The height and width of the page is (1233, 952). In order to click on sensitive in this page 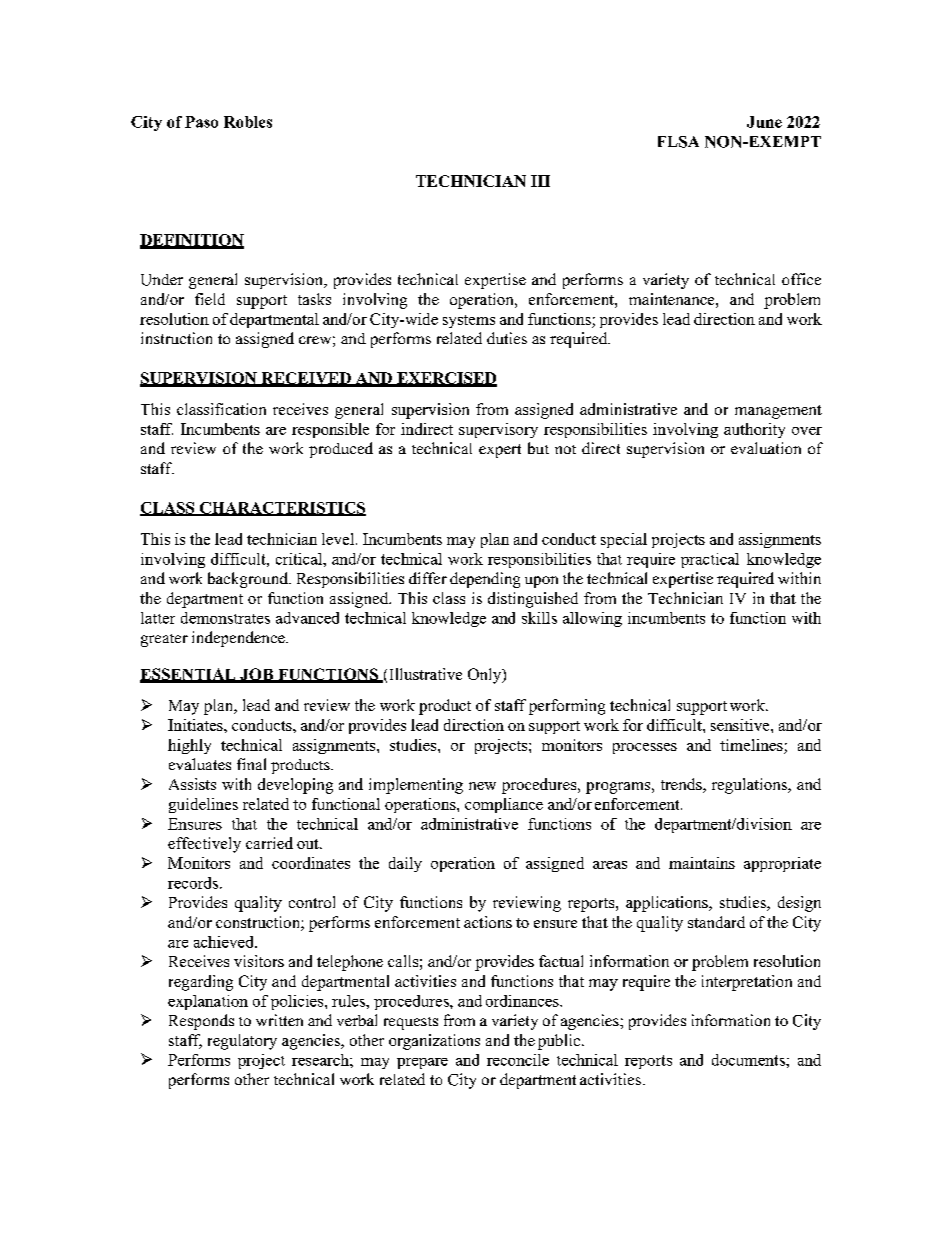, I will do `click(741, 725)`.
